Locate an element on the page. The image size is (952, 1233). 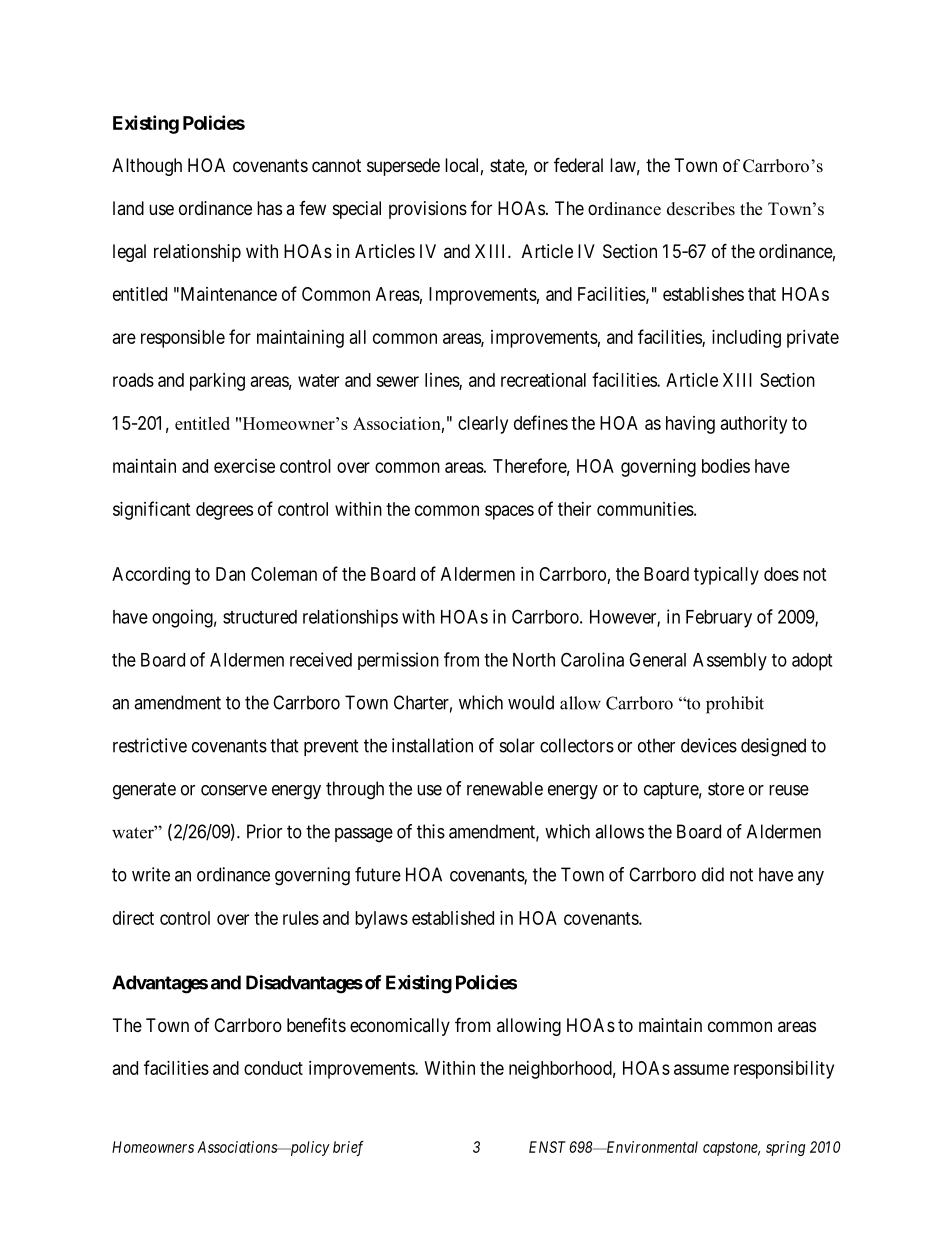
conduct is located at coordinates (273, 1068).
